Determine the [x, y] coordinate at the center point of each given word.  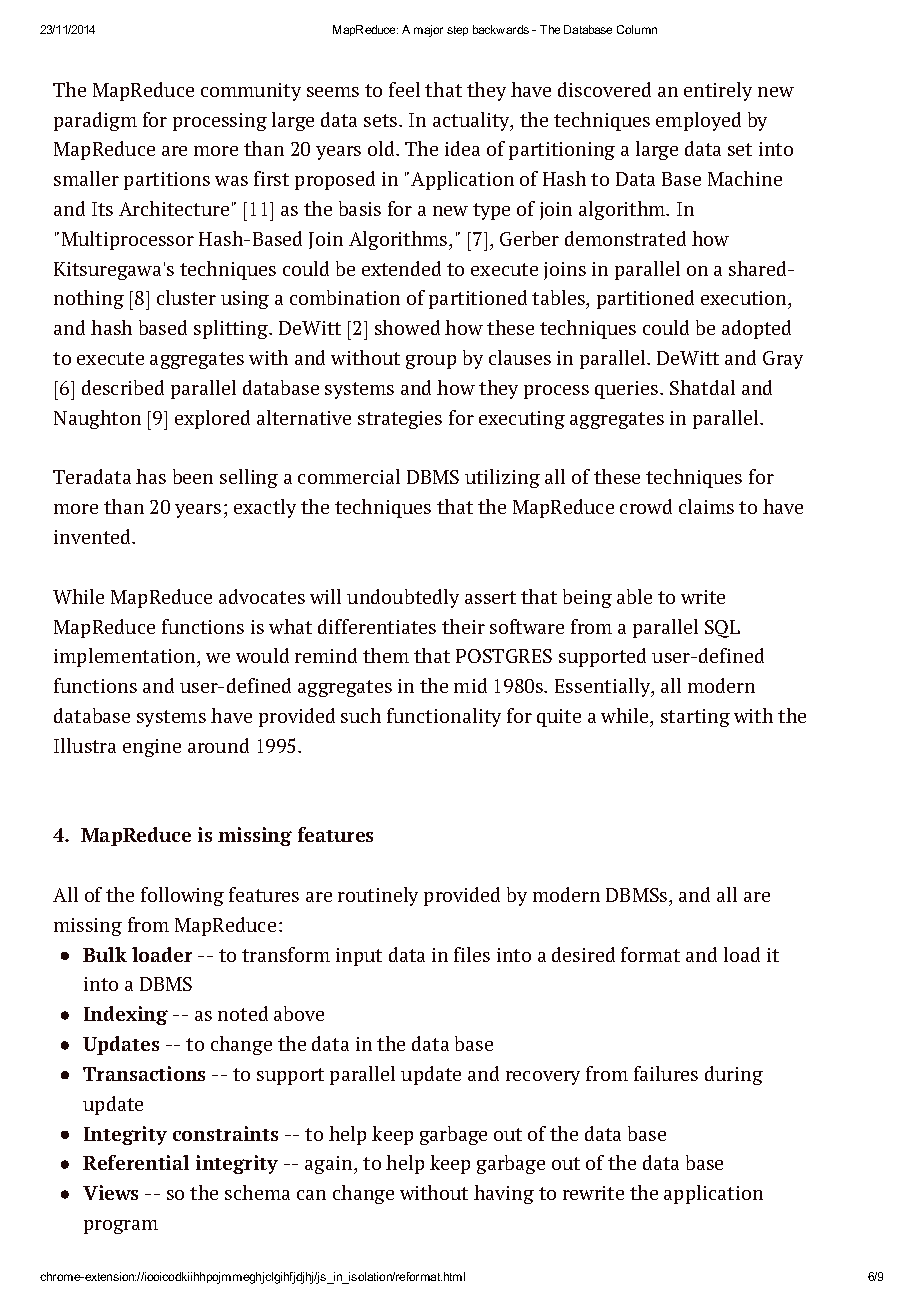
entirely [718, 91]
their [463, 626]
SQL [722, 629]
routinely [378, 896]
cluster [186, 297]
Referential [136, 1162]
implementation [126, 657]
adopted [756, 329]
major [428, 31]
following [182, 896]
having [504, 1194]
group [431, 362]
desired [583, 954]
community [251, 92]
